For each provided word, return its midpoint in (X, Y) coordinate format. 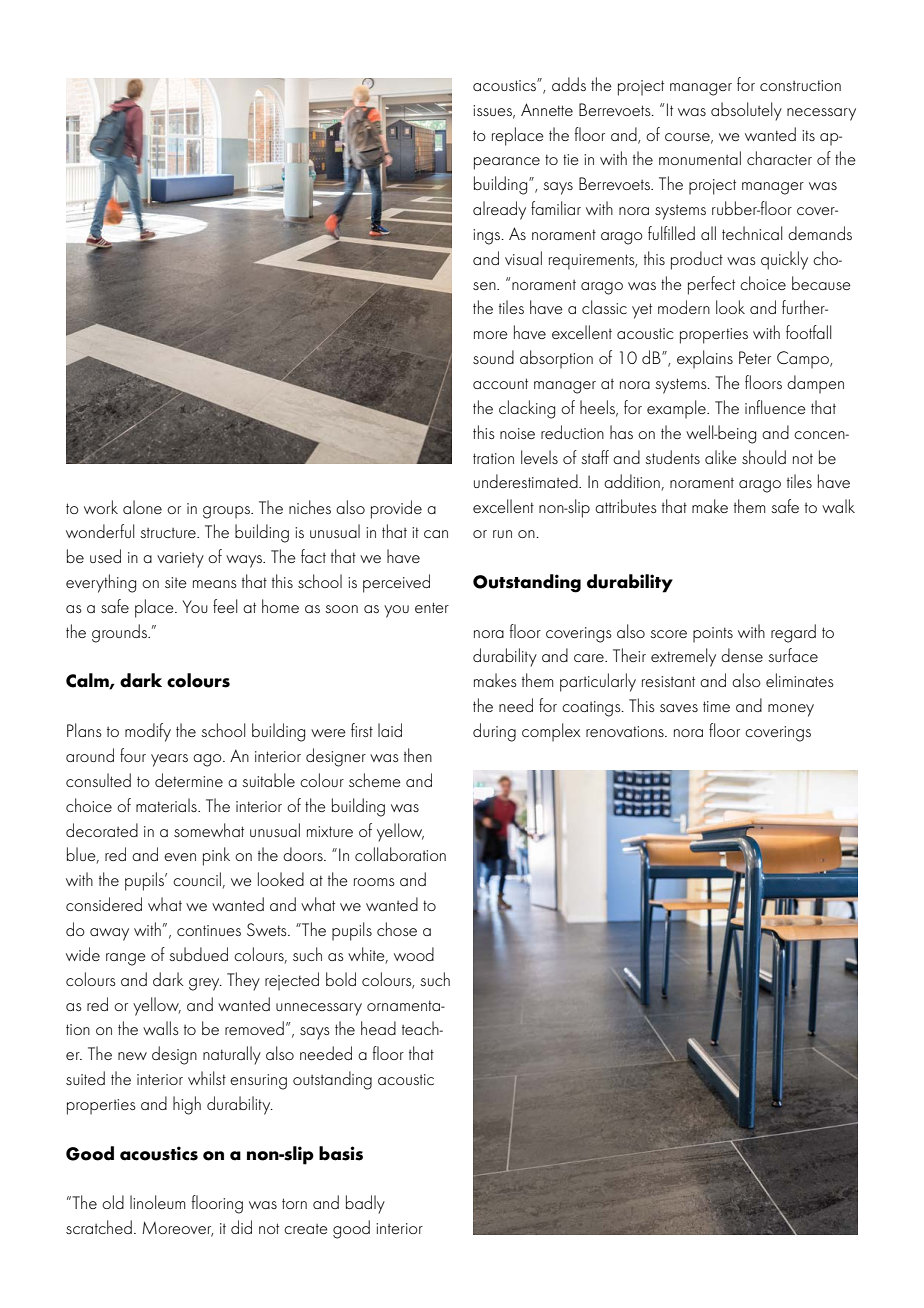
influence (775, 407)
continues (209, 930)
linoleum (157, 1202)
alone (142, 507)
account (500, 383)
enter (432, 607)
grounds (120, 633)
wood (414, 954)
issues (494, 111)
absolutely (746, 111)
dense (742, 655)
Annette (547, 109)
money (791, 710)
